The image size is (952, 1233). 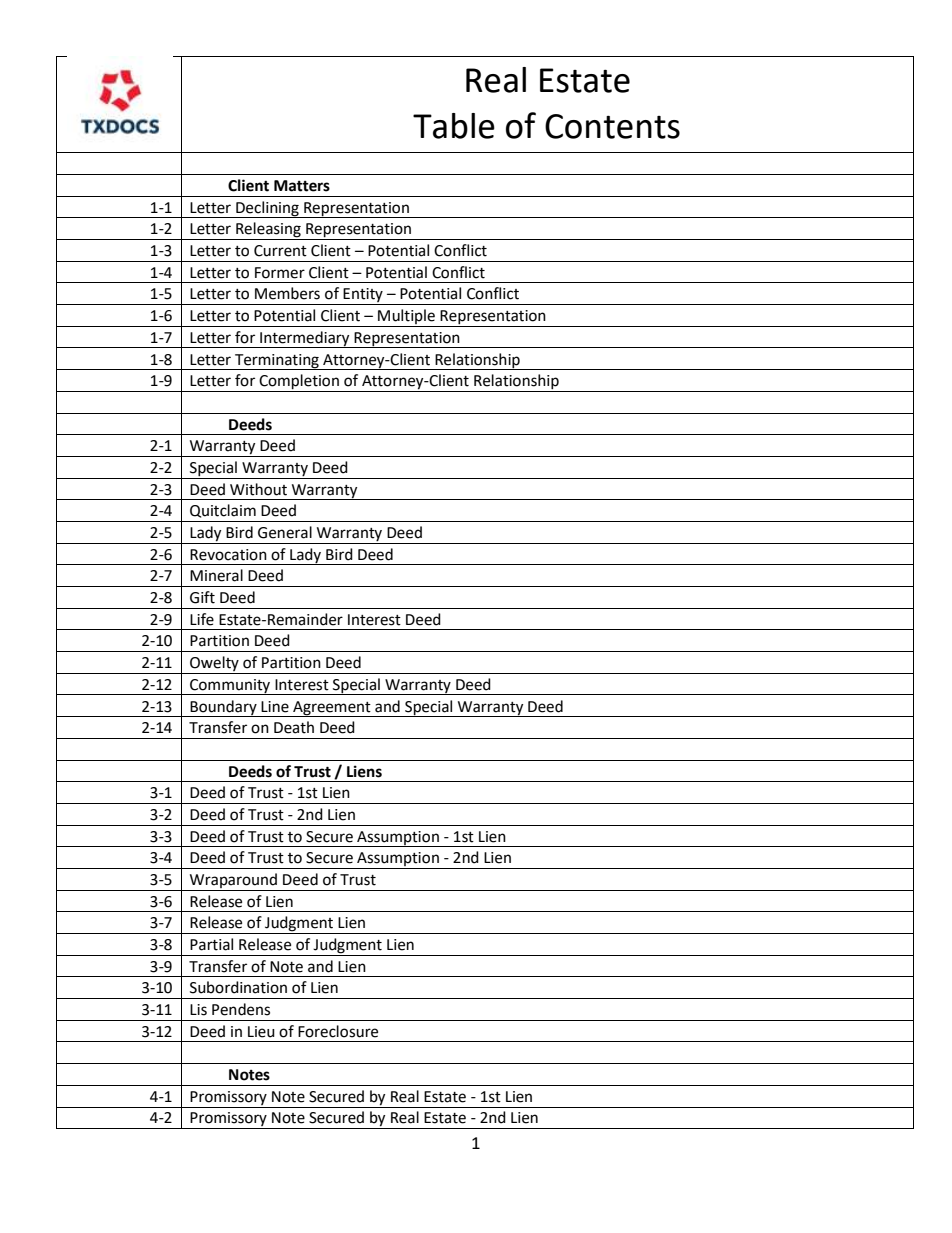 I want to click on Death, so click(x=294, y=727).
